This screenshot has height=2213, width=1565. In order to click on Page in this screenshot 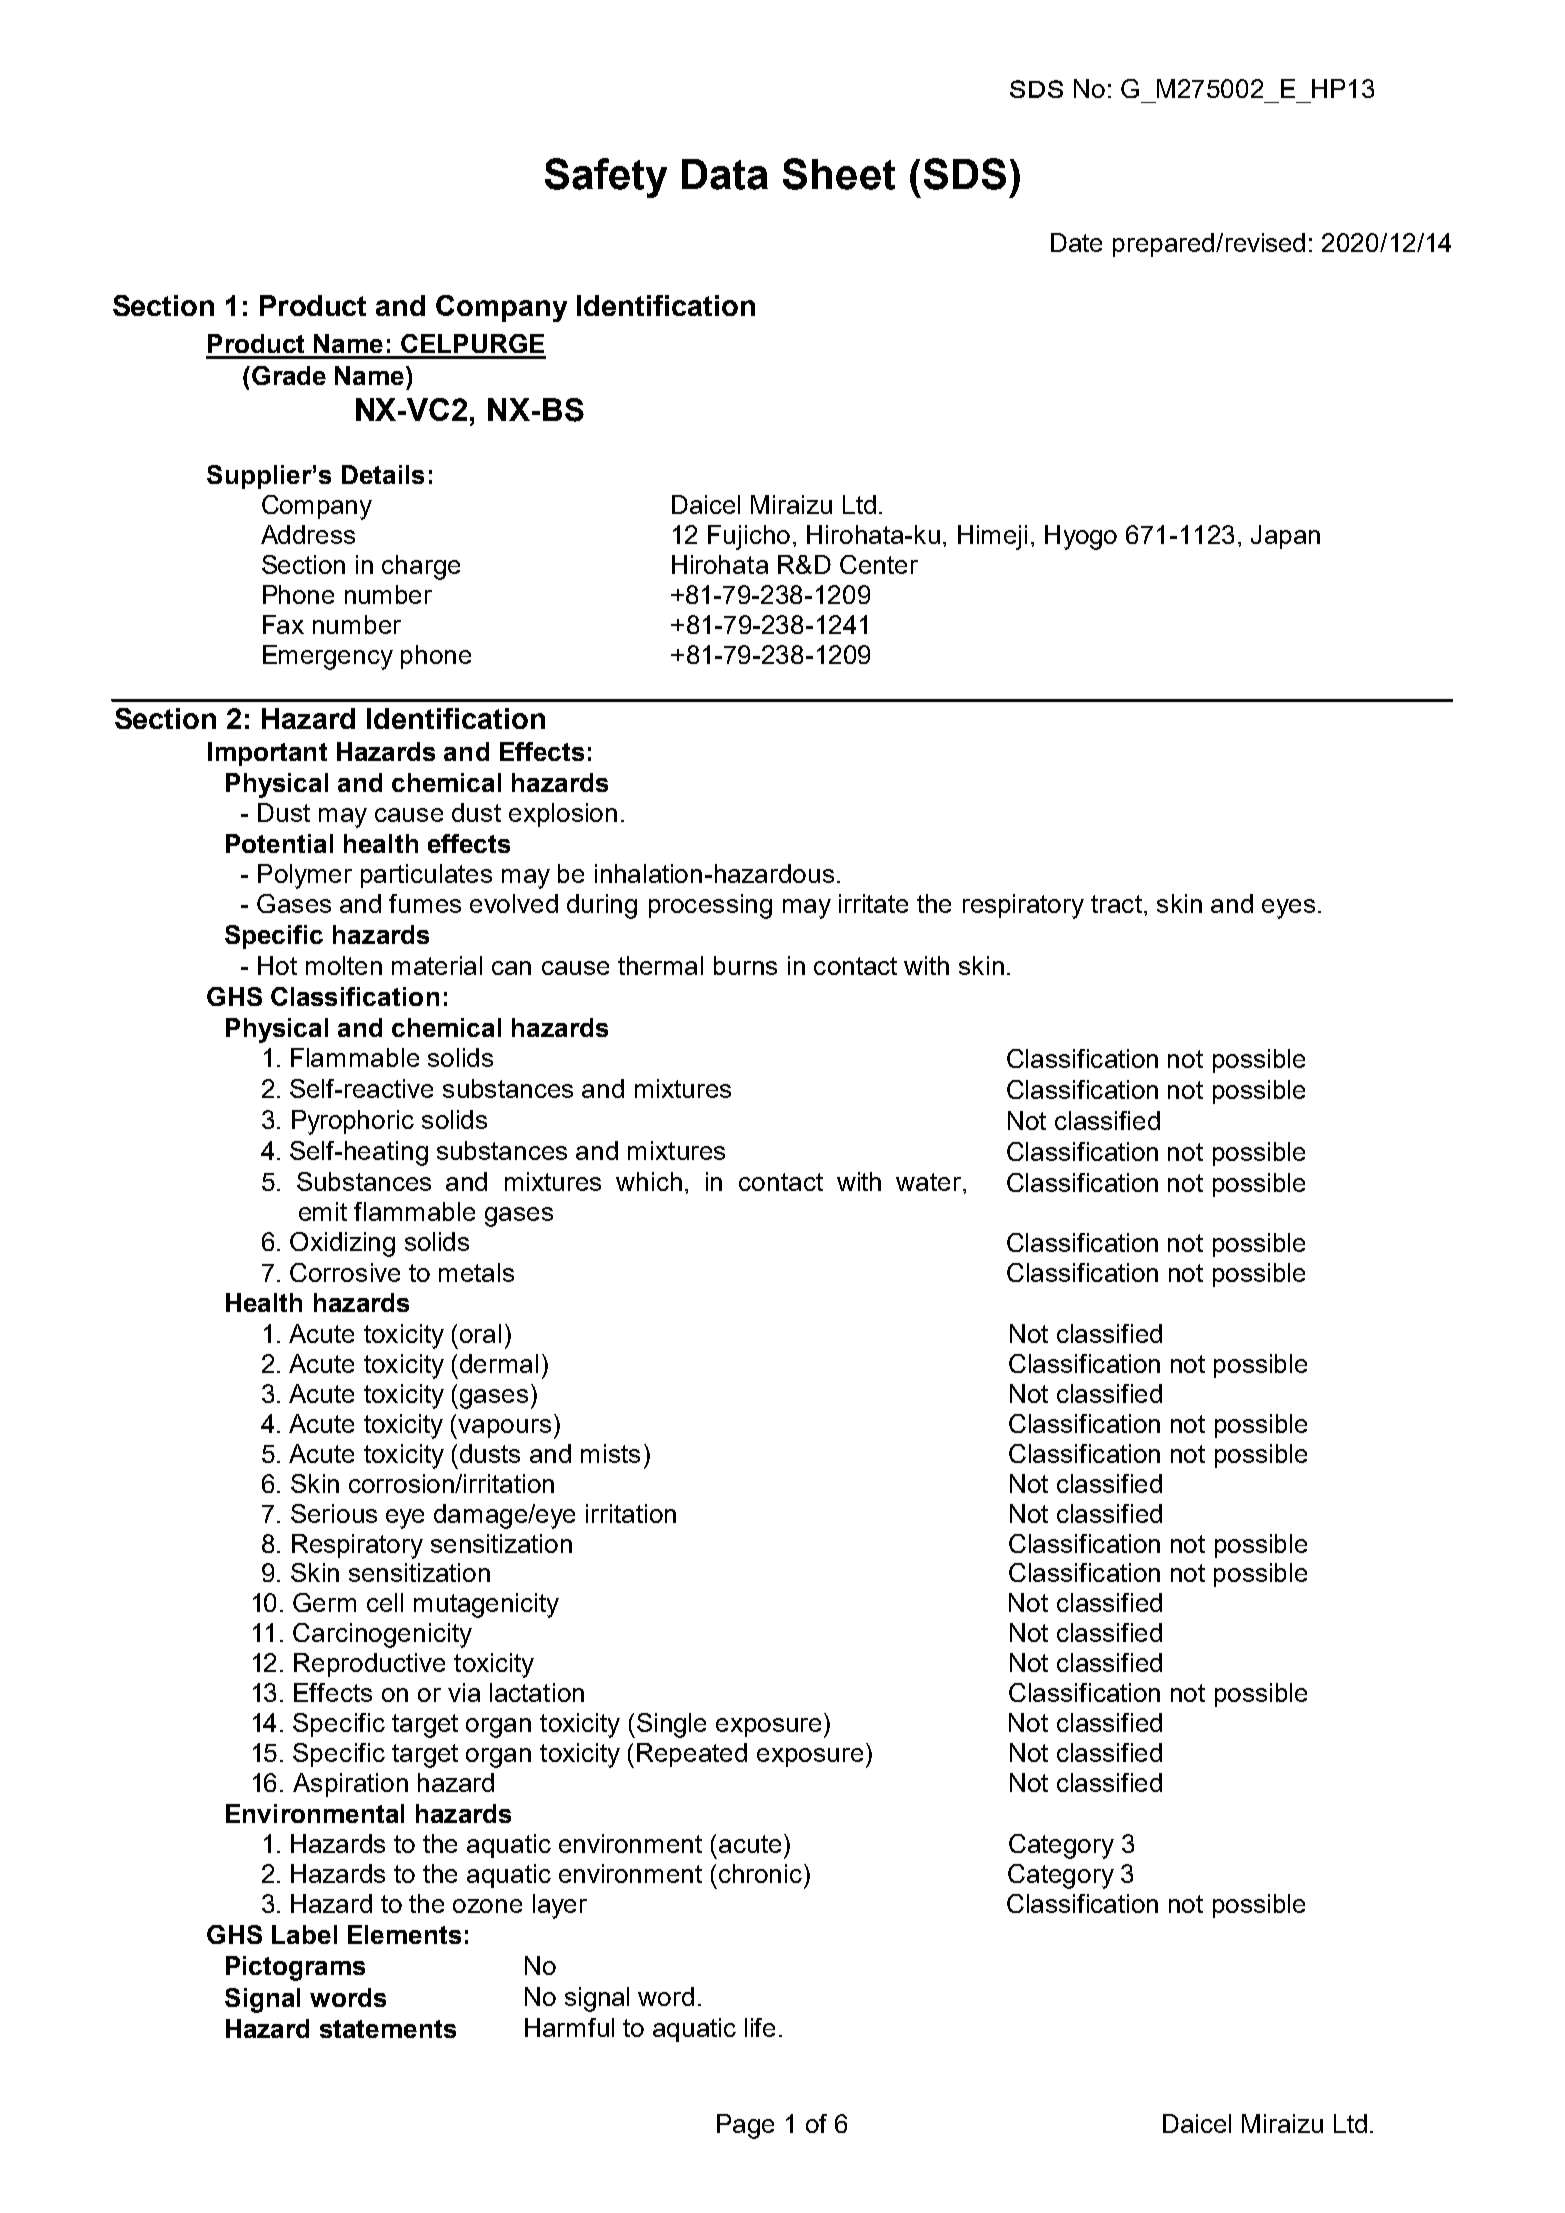, I will do `click(745, 2126)`.
